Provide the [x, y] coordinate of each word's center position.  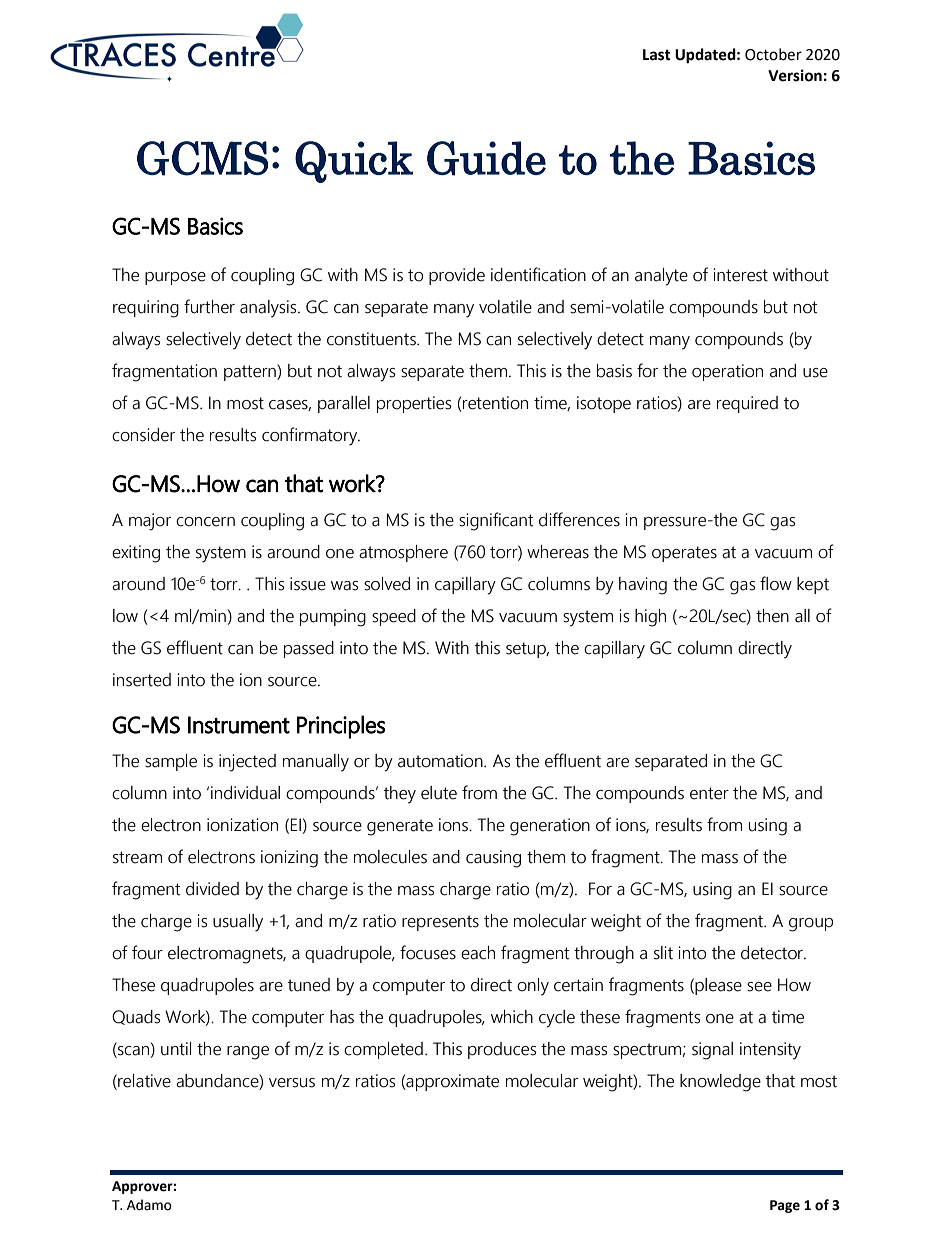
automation [441, 761]
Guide [486, 158]
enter [709, 793]
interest [740, 275]
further [209, 306]
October [773, 54]
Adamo [149, 1205]
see [759, 987]
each [478, 953]
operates [684, 554]
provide [457, 276]
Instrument [239, 725]
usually [238, 923]
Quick [354, 162]
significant [496, 521]
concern [205, 522]
